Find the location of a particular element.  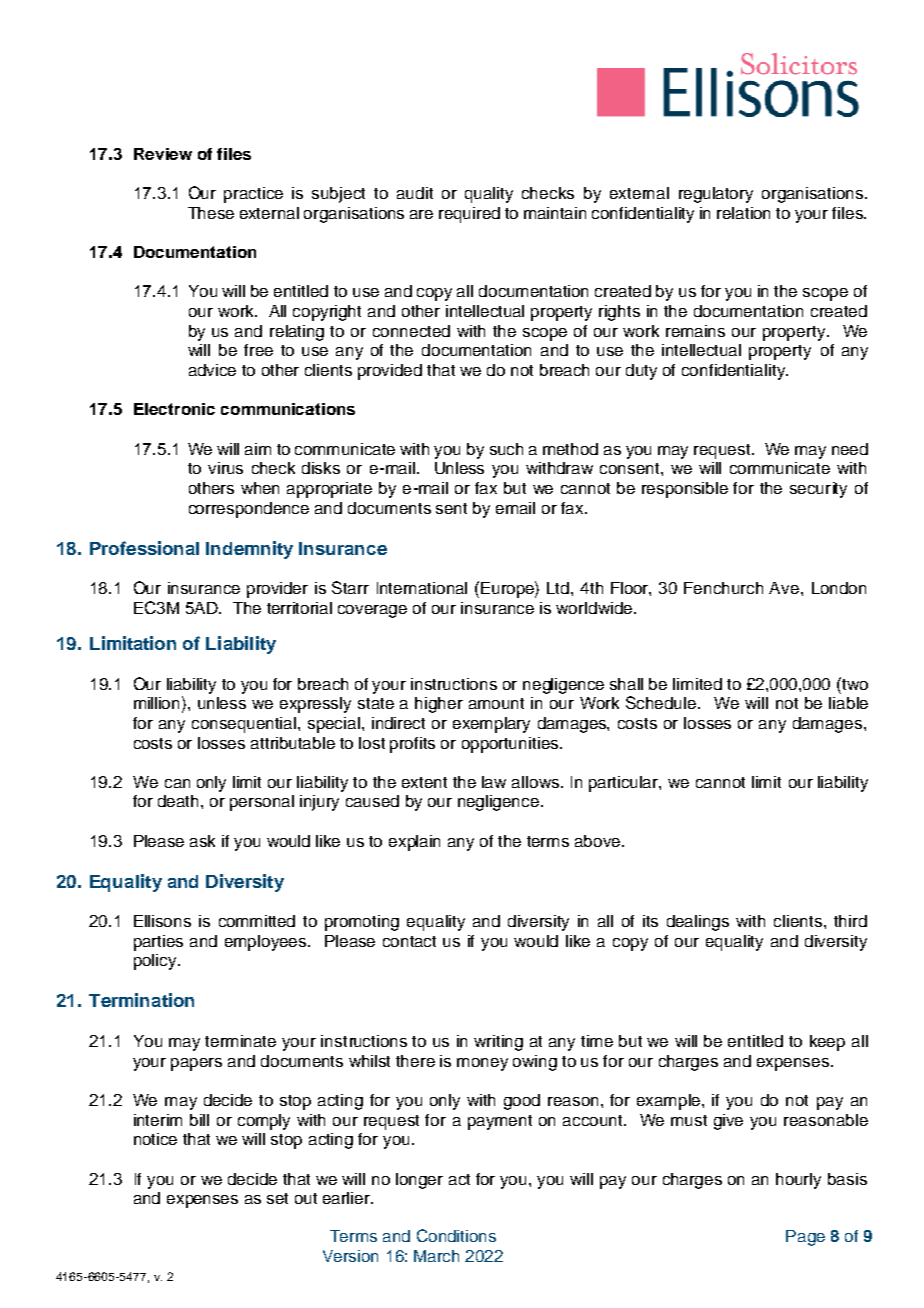

required is located at coordinates (469, 215).
